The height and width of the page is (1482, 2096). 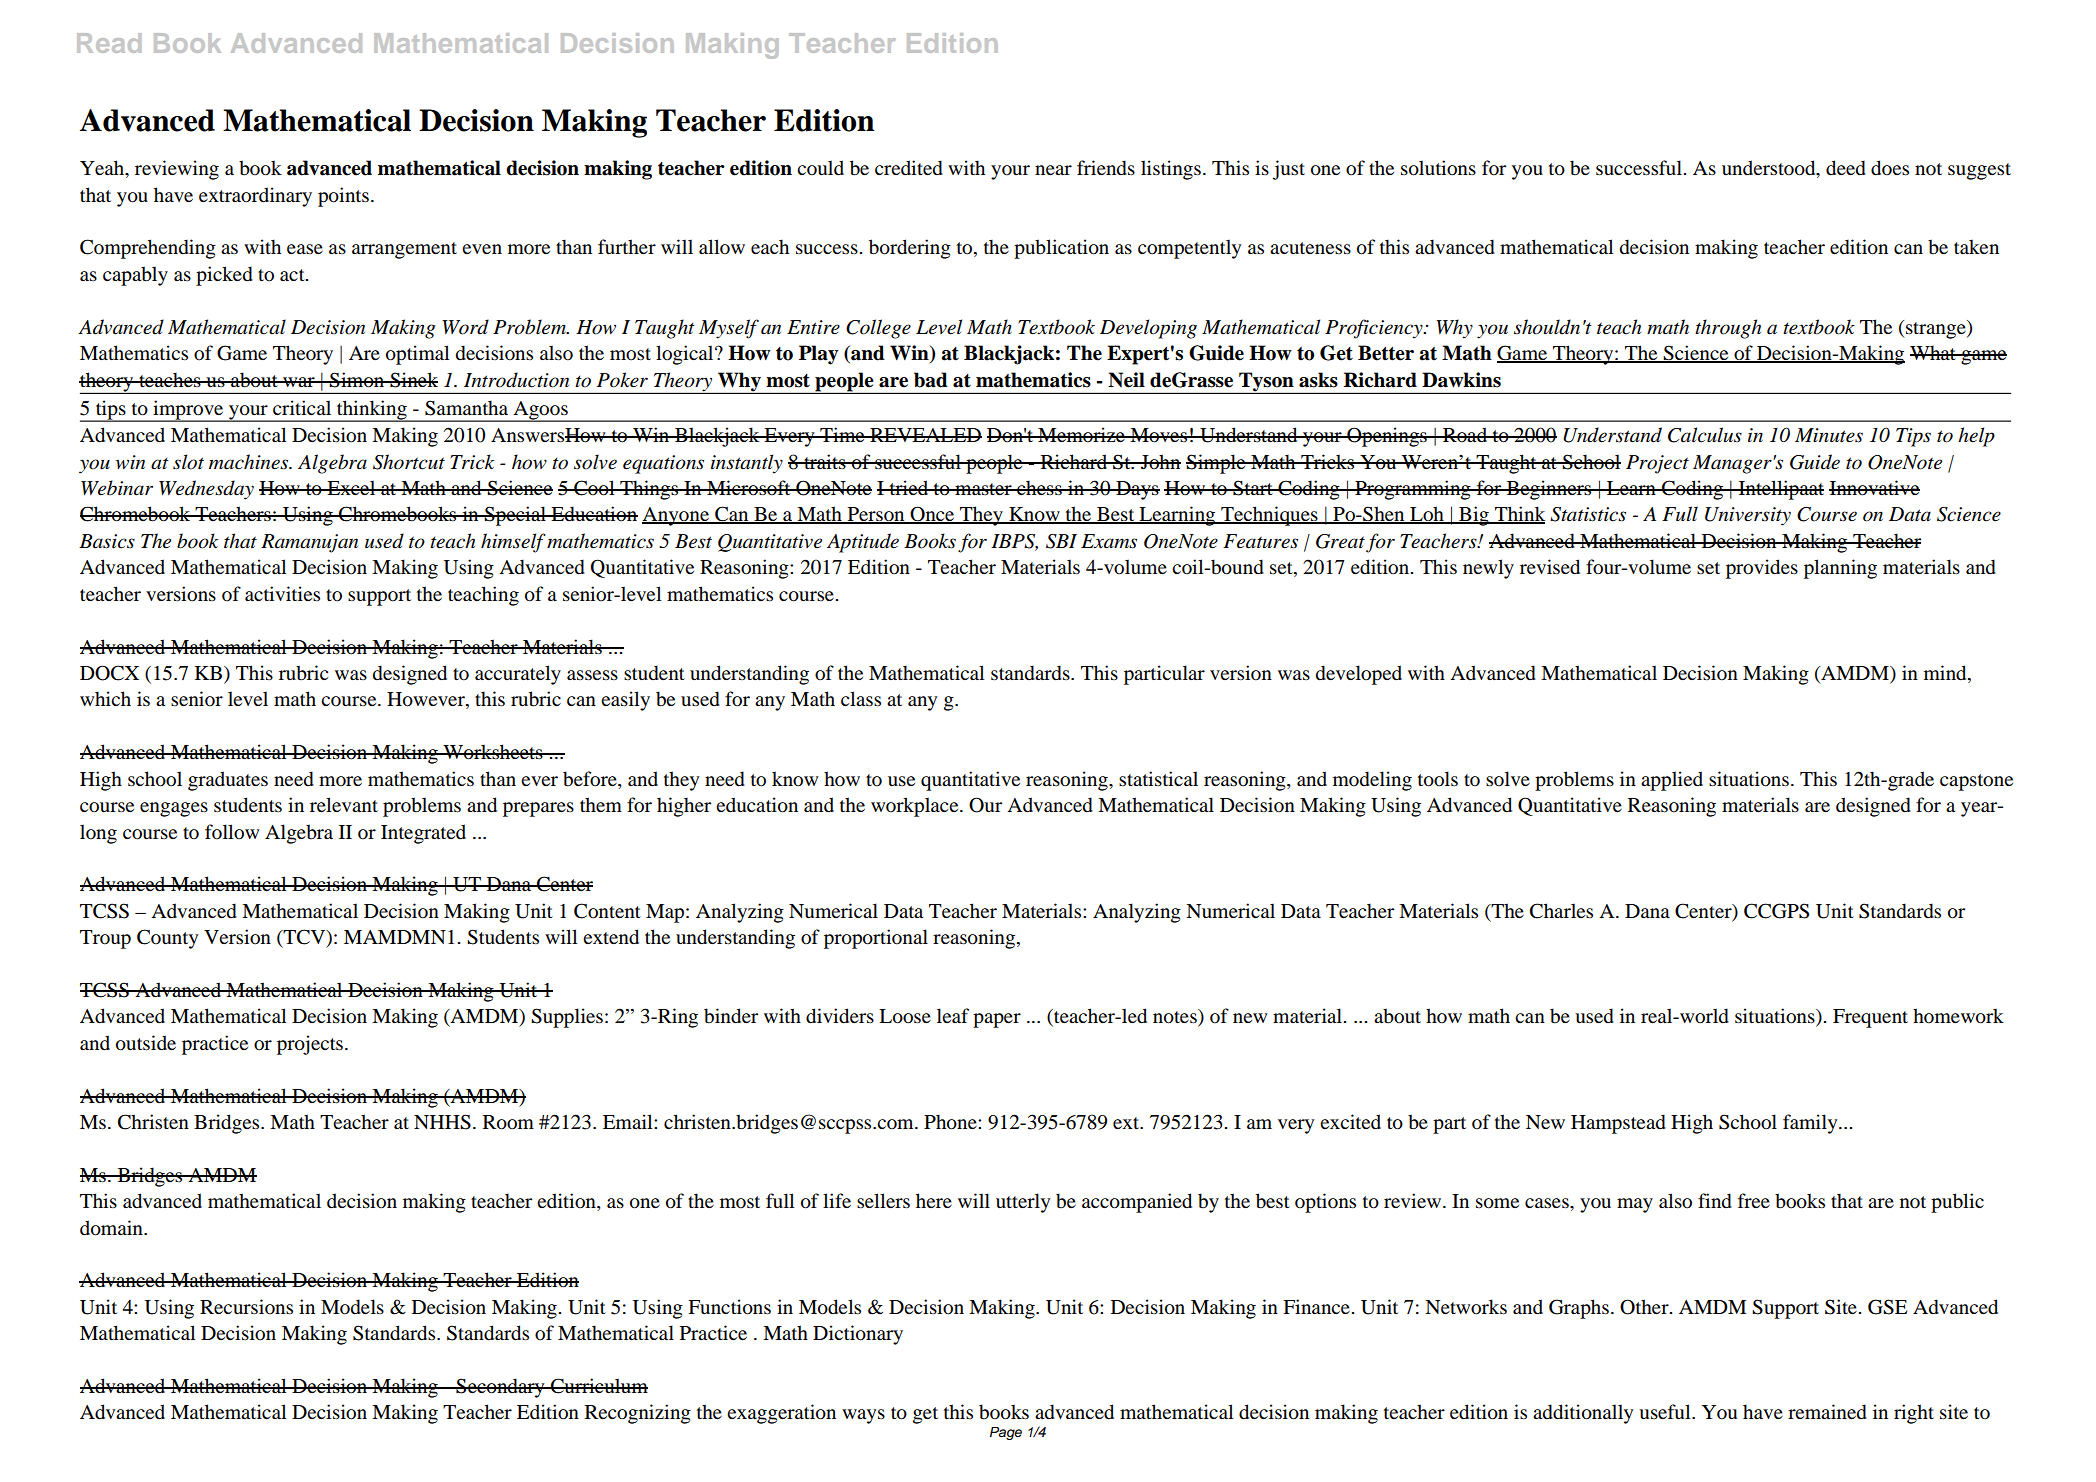 What do you see at coordinates (109, 43) in the page?
I see `Read` at bounding box center [109, 43].
